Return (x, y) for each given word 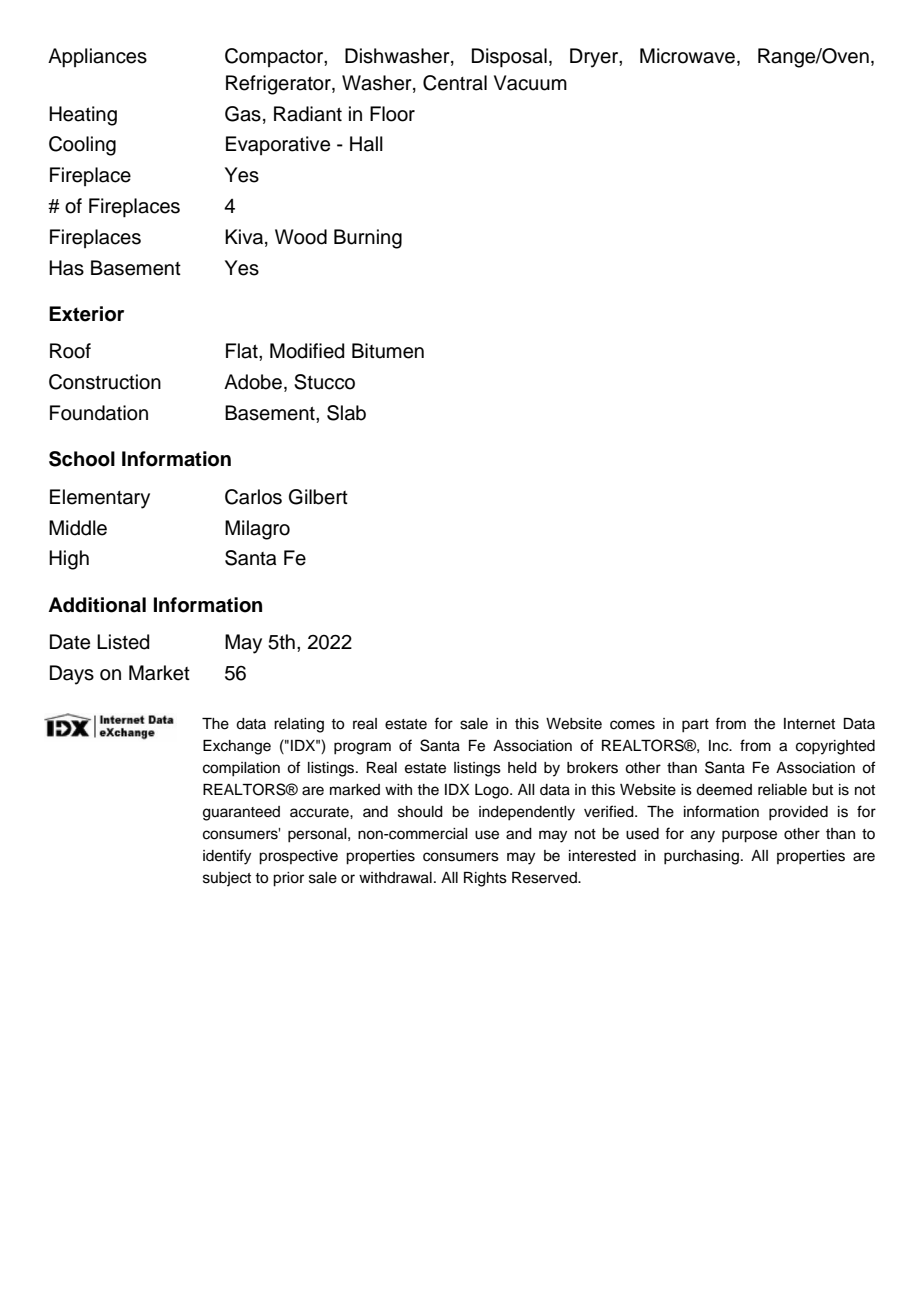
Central (455, 83)
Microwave (687, 56)
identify (227, 857)
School (82, 459)
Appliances (97, 58)
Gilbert (318, 497)
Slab (346, 413)
